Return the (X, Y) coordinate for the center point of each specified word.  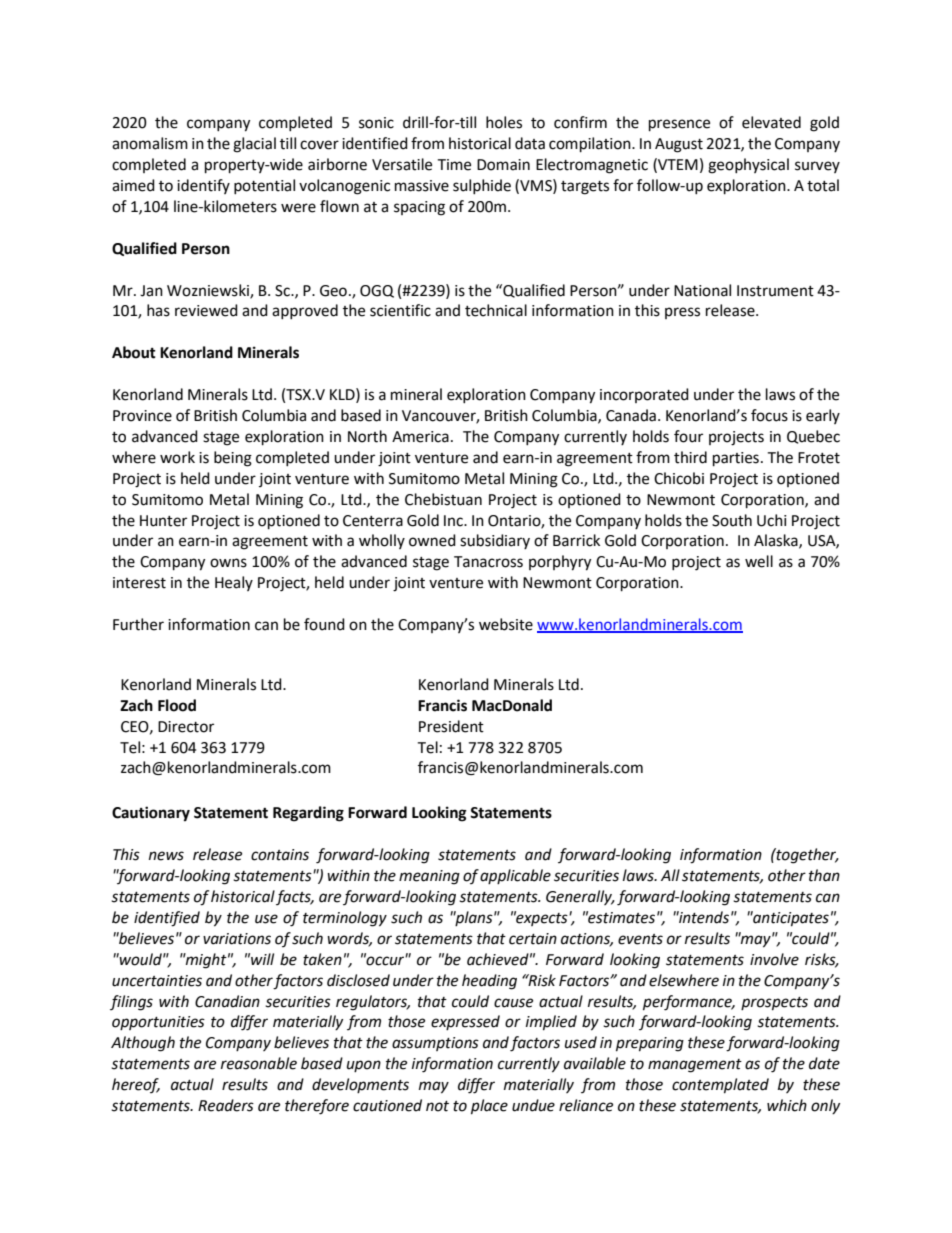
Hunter (163, 521)
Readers (226, 1105)
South (732, 520)
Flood (177, 705)
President (451, 726)
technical (496, 310)
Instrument (775, 291)
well (759, 561)
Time (454, 165)
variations (237, 939)
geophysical (748, 166)
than (824, 875)
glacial (254, 145)
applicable (515, 876)
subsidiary (495, 541)
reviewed (206, 310)
